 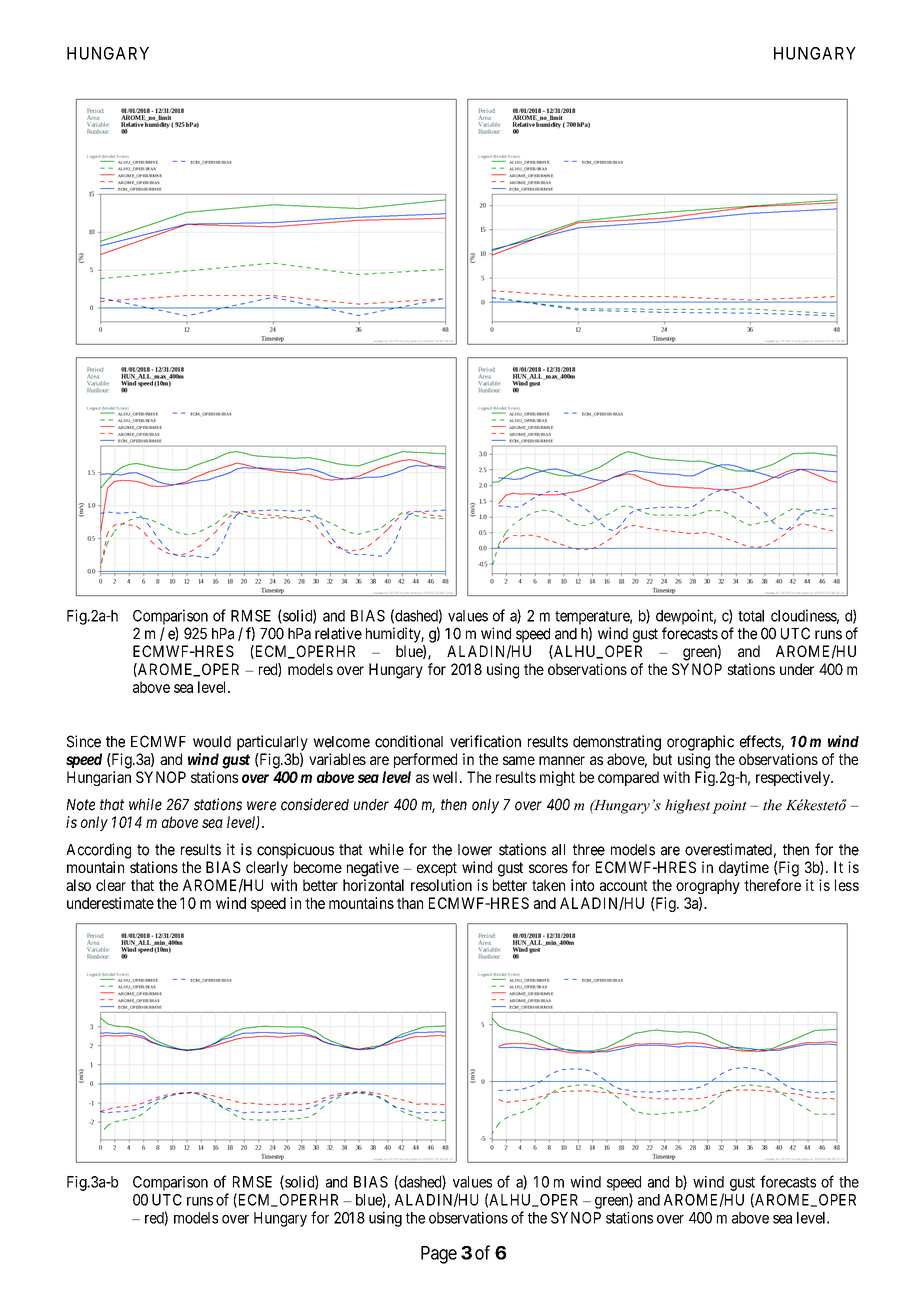 I want to click on than, so click(x=410, y=903).
